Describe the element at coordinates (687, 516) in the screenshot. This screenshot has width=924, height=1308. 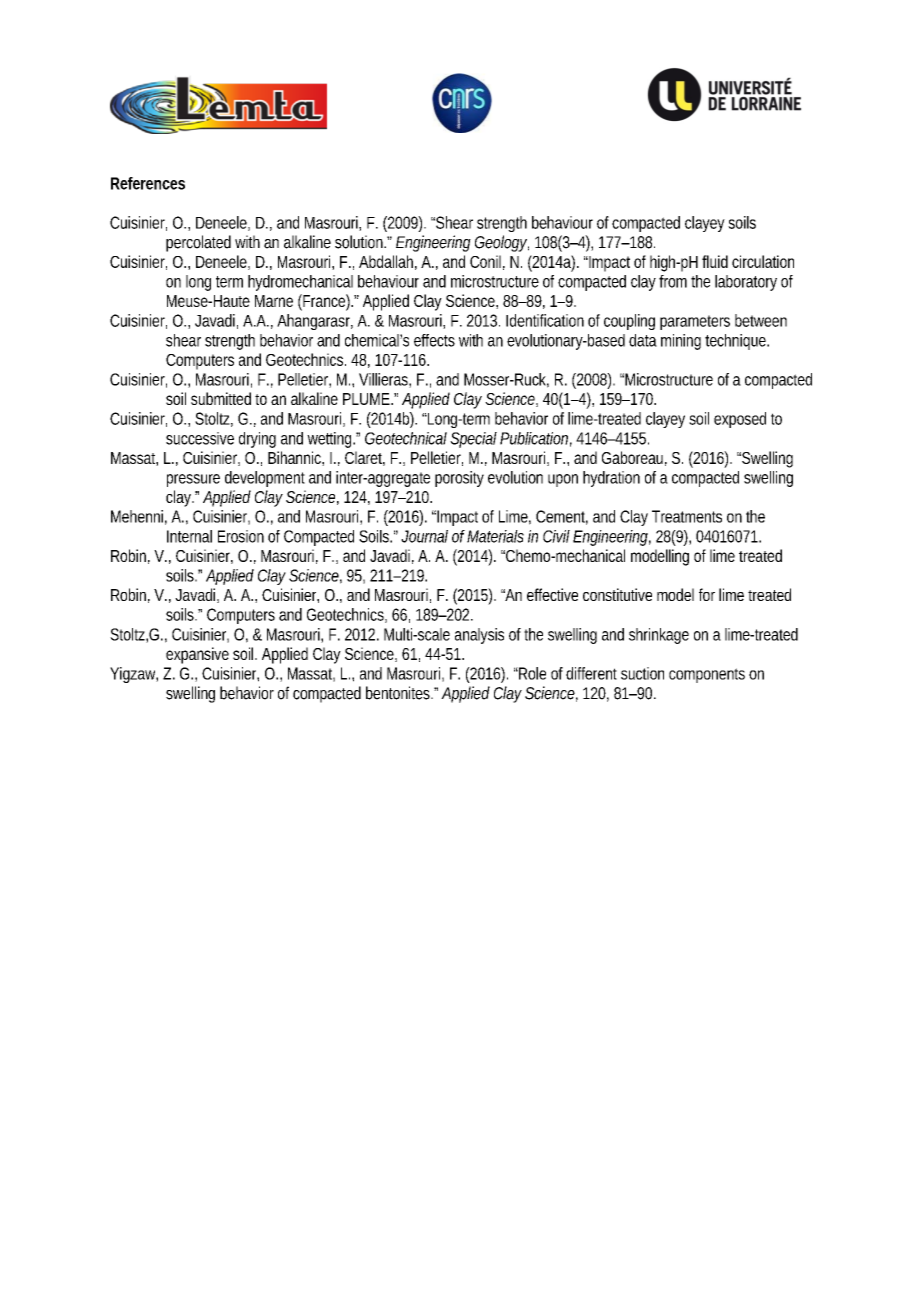
I see `Treatments` at that location.
